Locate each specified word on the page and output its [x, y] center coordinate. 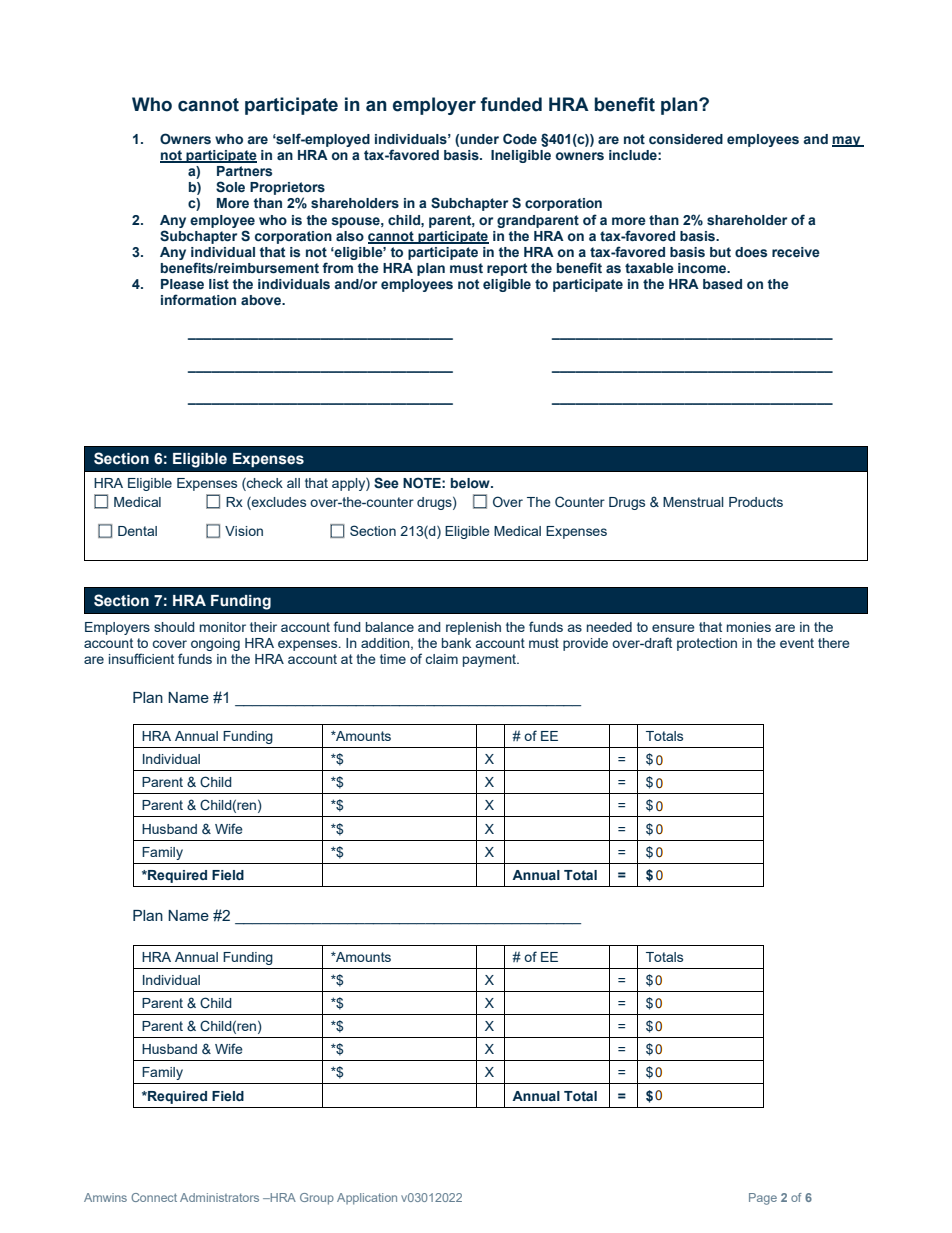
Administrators [219, 1197]
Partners [244, 171]
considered [686, 139]
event [797, 643]
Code [520, 138]
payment [490, 660]
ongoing [215, 644]
